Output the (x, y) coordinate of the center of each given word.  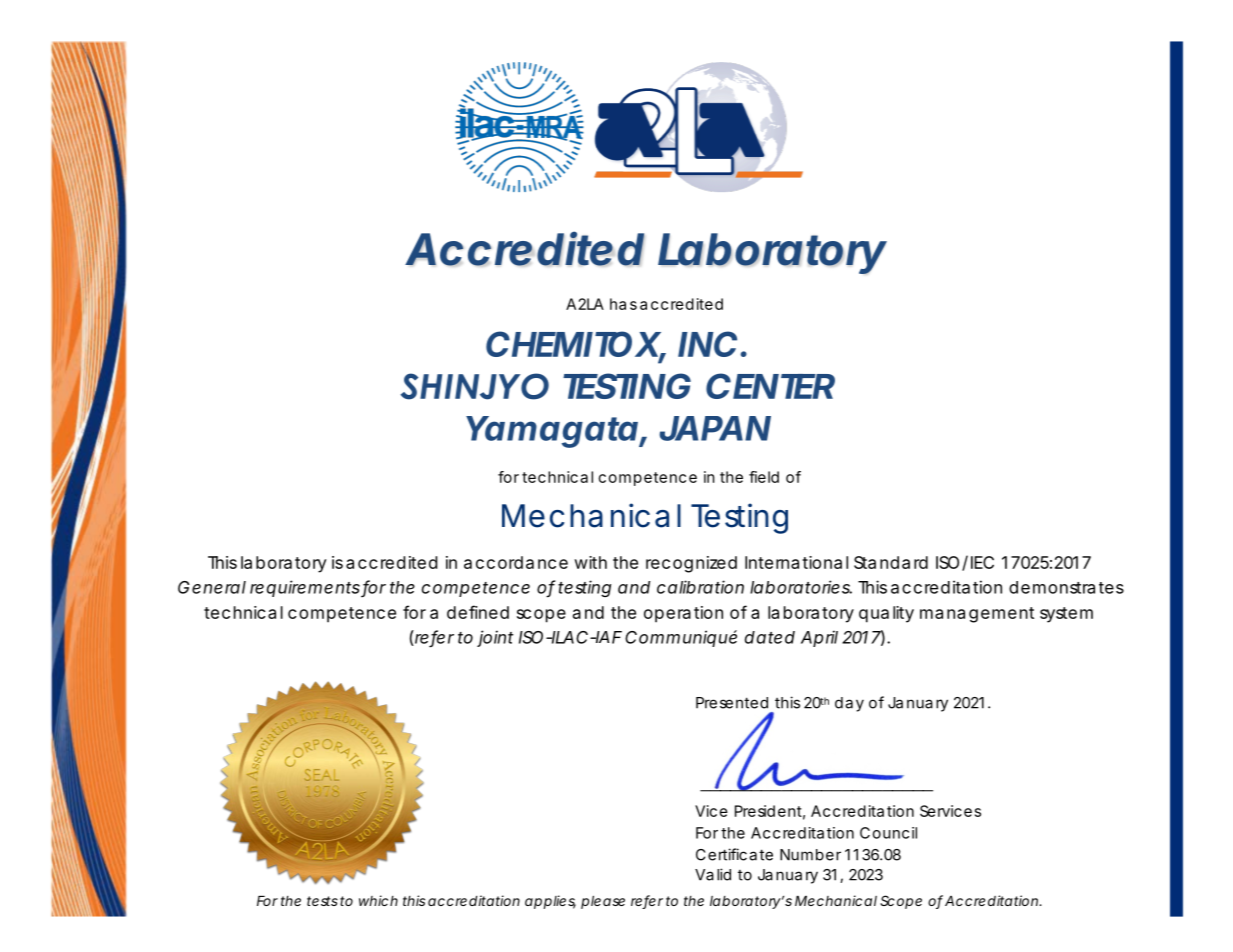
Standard (891, 562)
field (764, 477)
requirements (306, 588)
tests (322, 901)
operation (683, 614)
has (623, 304)
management (977, 615)
